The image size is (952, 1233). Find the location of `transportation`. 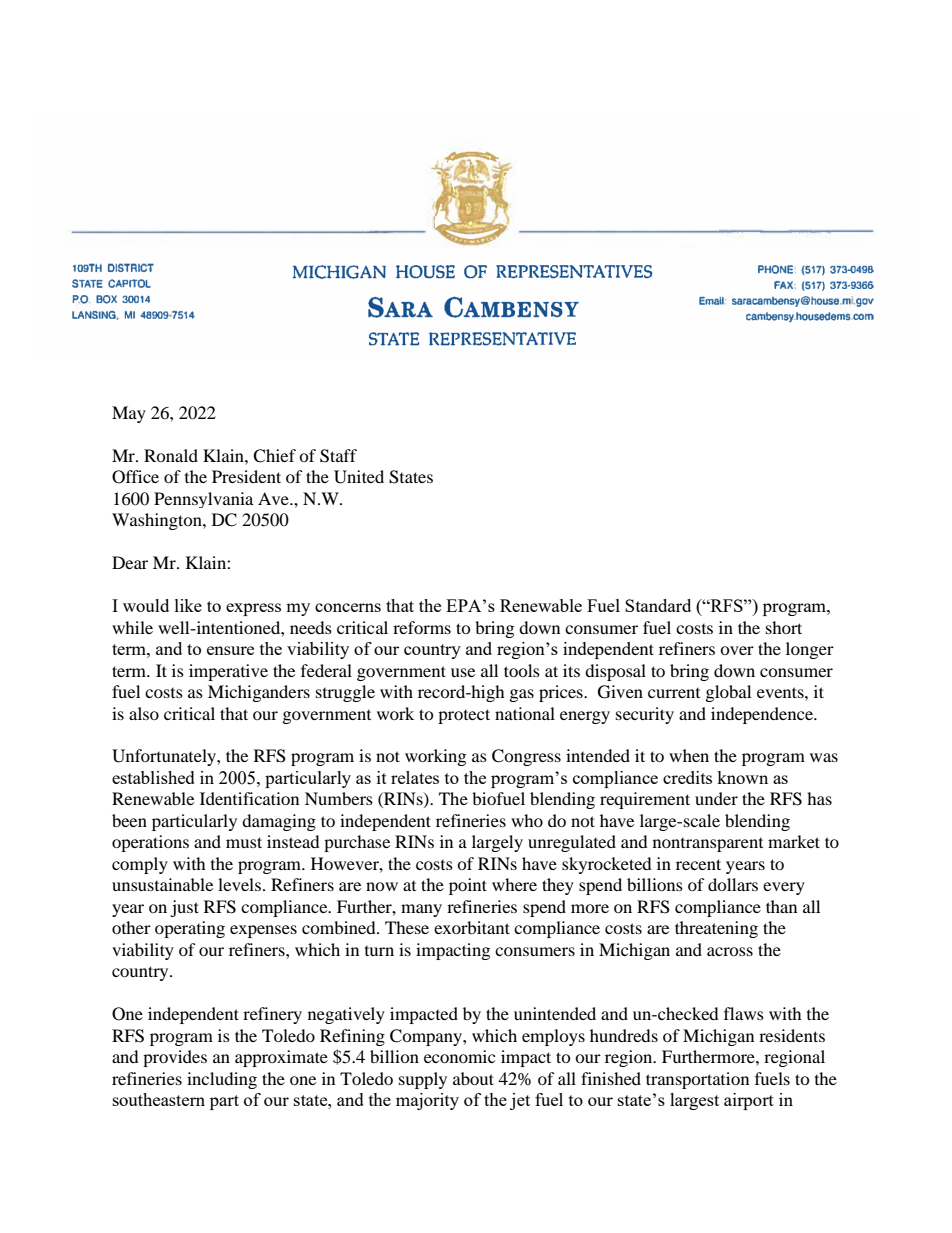

transportation is located at coordinates (697, 1080).
